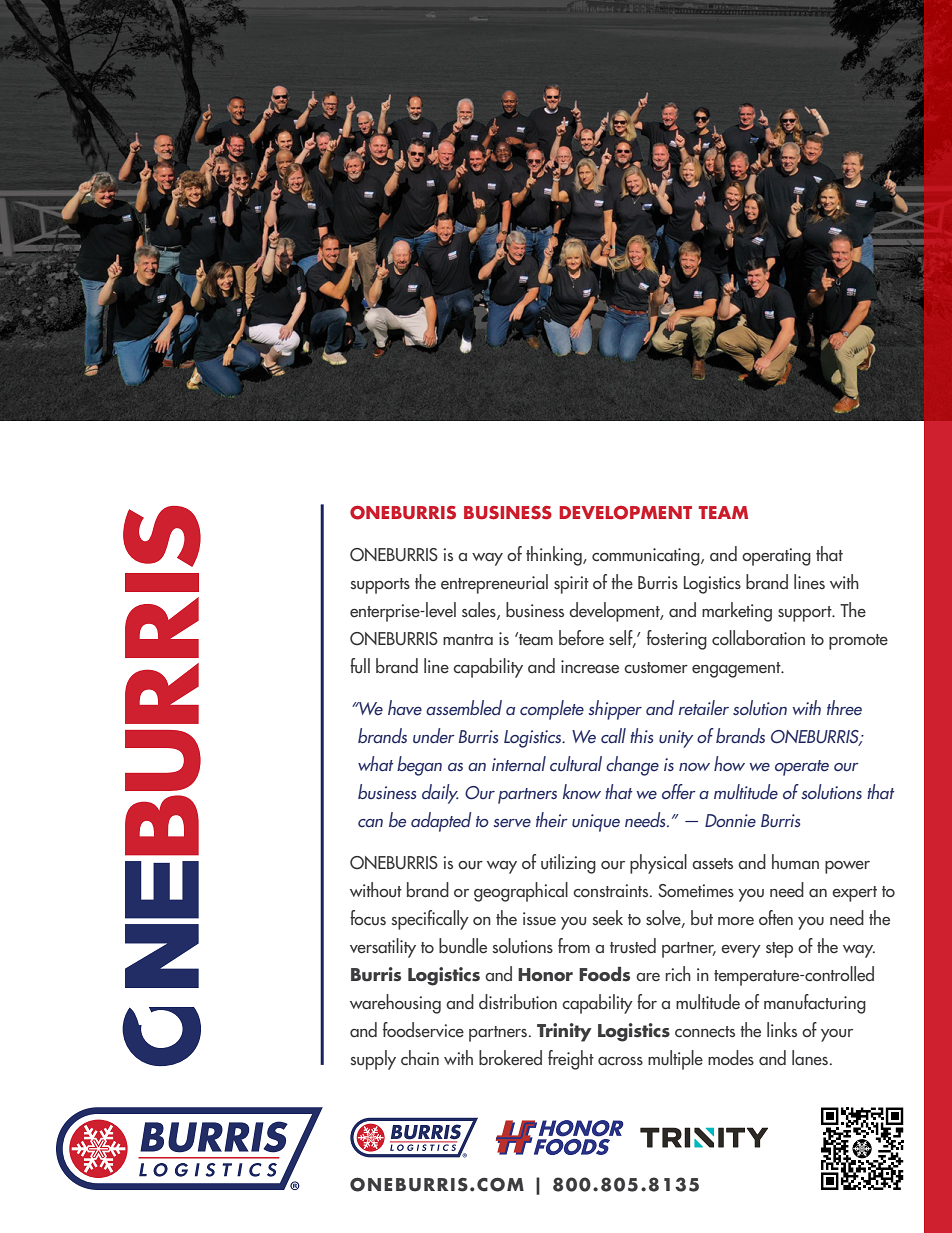 The height and width of the screenshot is (1233, 952). I want to click on unique, so click(596, 823).
